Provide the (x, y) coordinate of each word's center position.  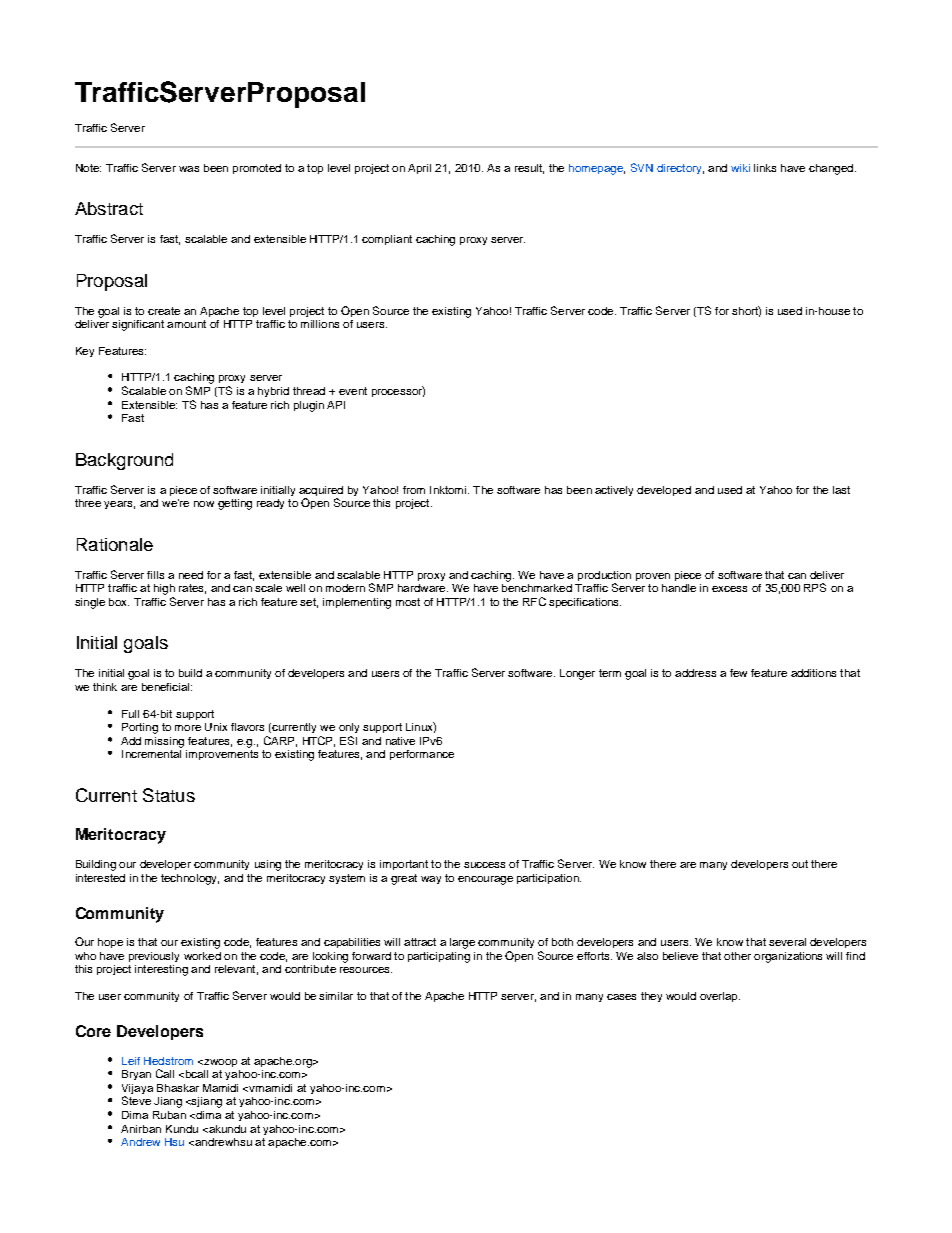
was (189, 169)
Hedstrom (168, 1061)
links (765, 168)
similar (336, 996)
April (419, 169)
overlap (720, 997)
